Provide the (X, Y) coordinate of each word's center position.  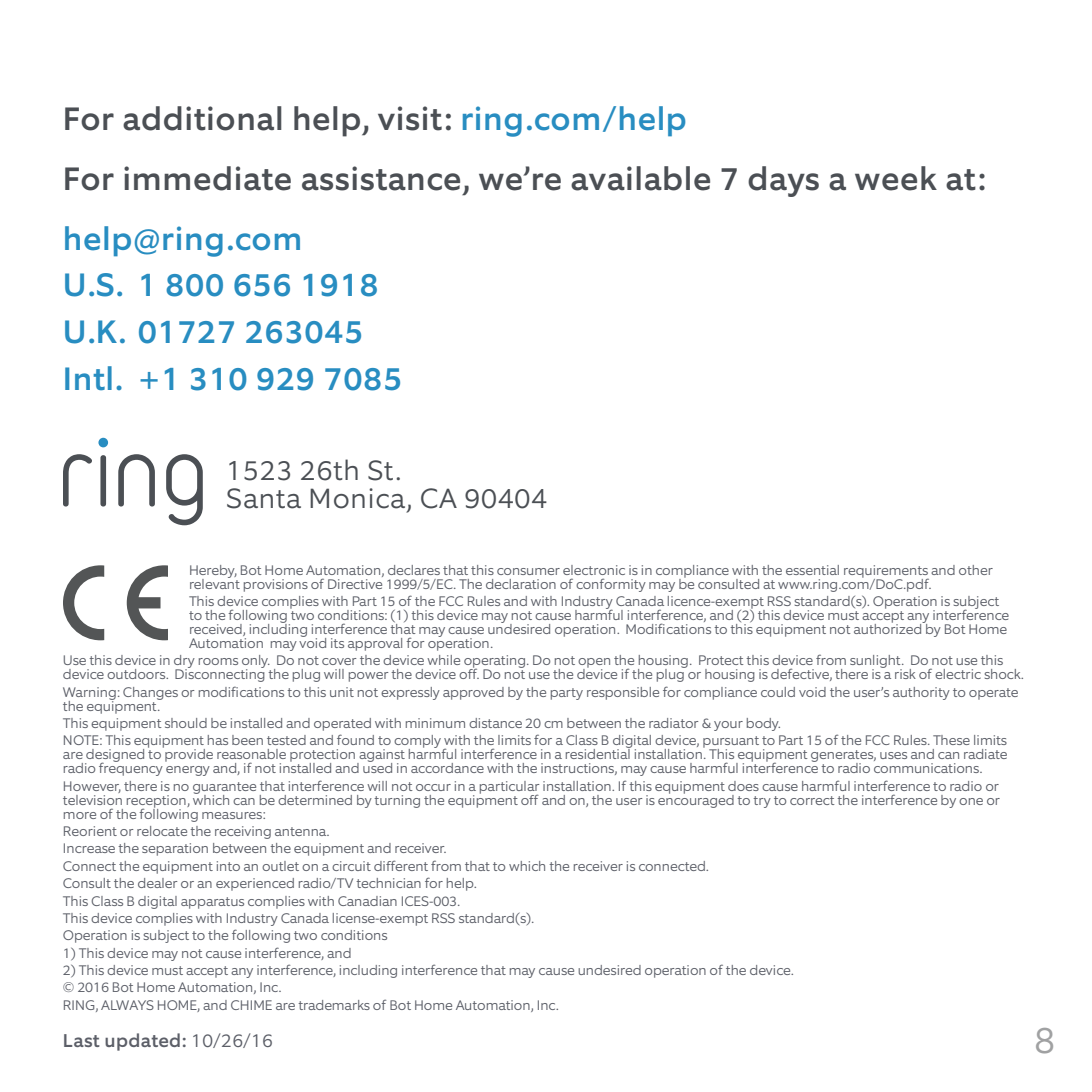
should (186, 723)
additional (202, 118)
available (640, 178)
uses (893, 755)
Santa (264, 498)
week (896, 178)
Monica (357, 498)
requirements (886, 572)
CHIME (251, 1005)
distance (495, 723)
